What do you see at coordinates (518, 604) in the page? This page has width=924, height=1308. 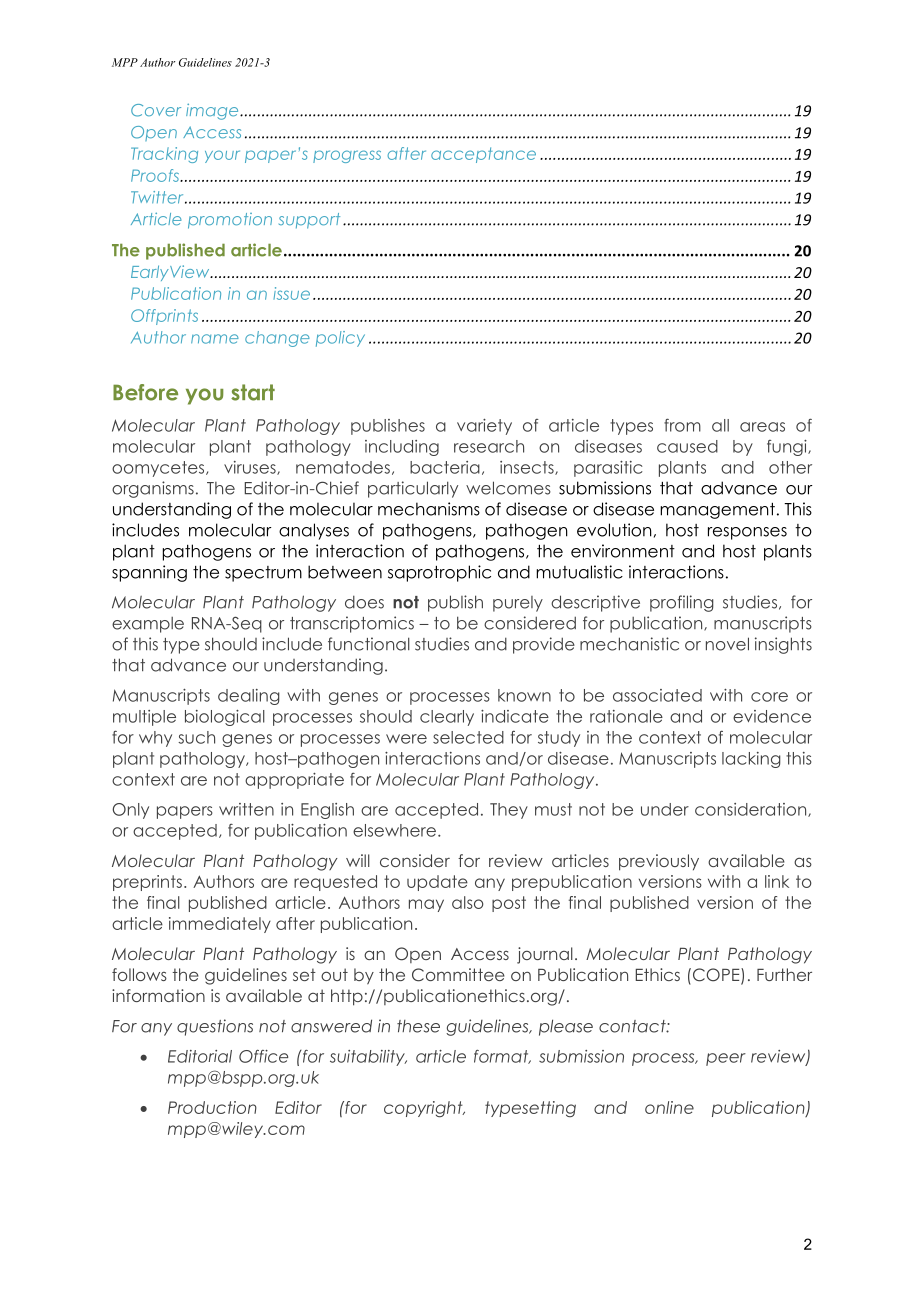 I see `purely` at bounding box center [518, 604].
